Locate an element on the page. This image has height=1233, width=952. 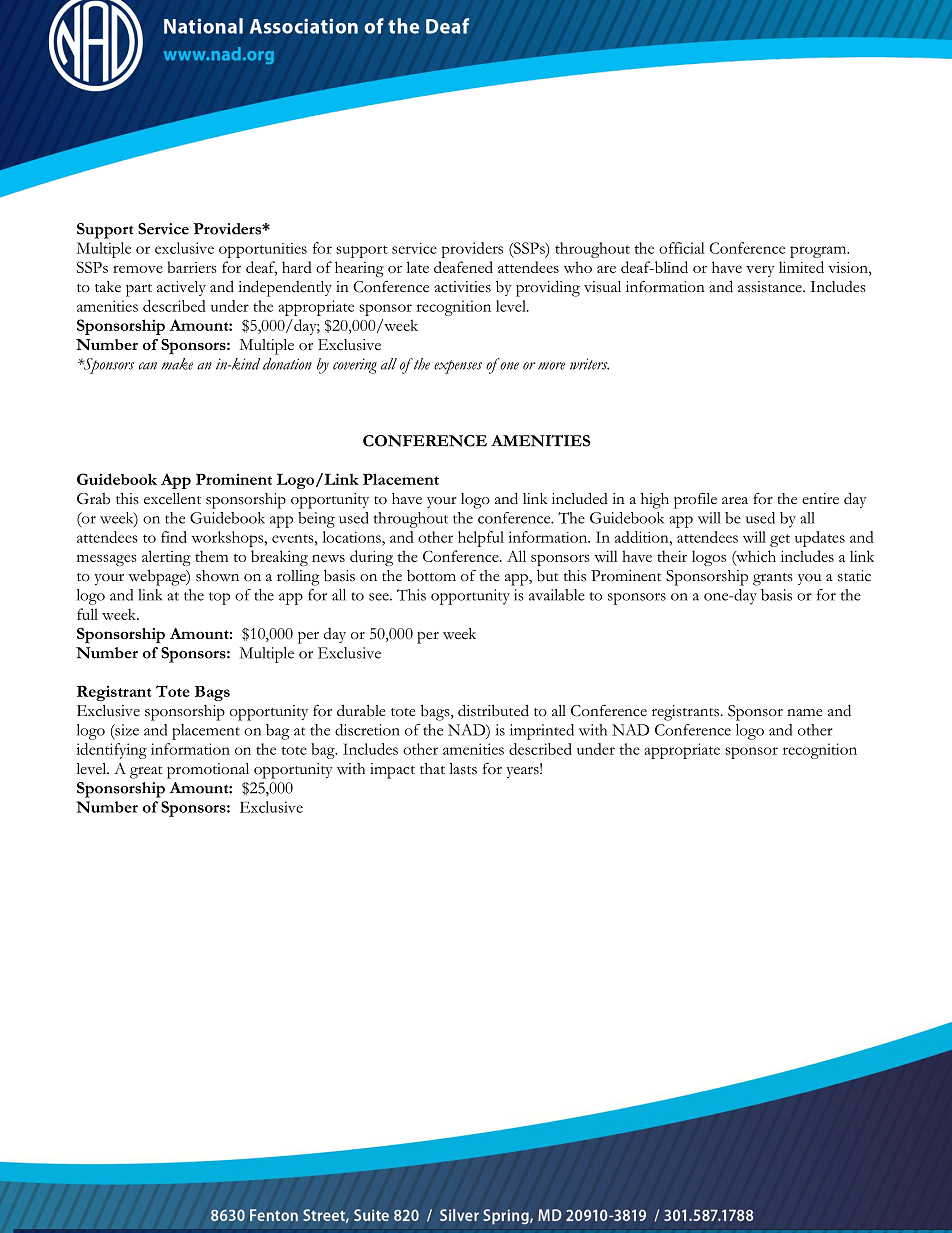
promotional is located at coordinates (208, 771).
